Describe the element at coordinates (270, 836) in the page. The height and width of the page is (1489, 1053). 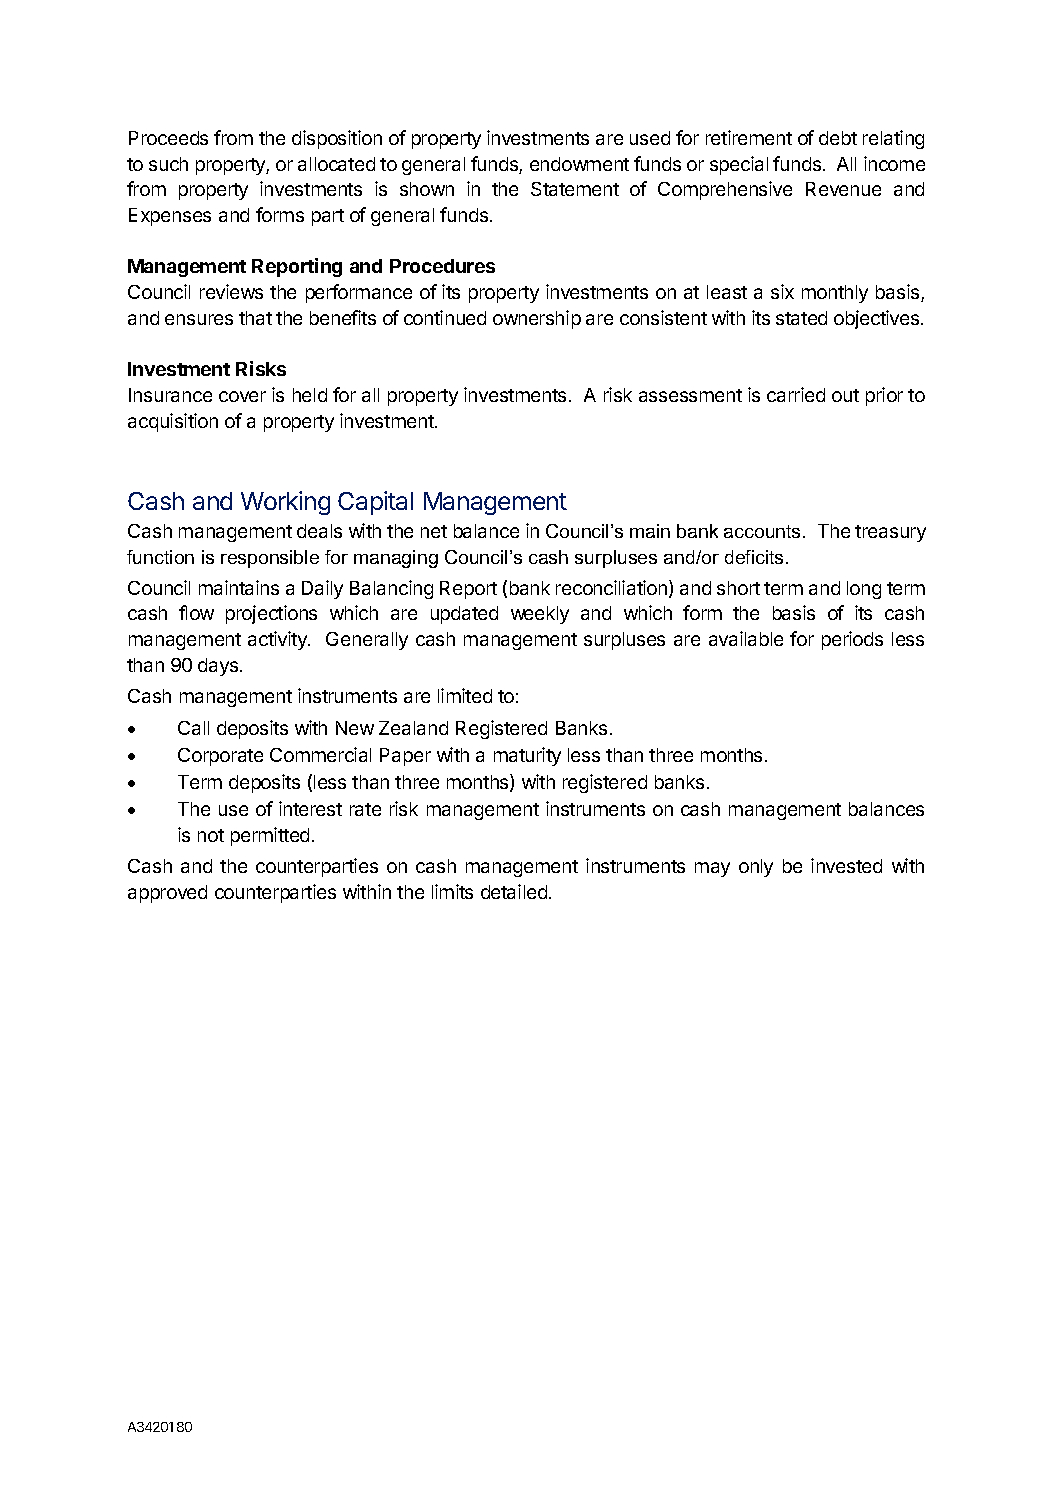
I see `permitted` at that location.
